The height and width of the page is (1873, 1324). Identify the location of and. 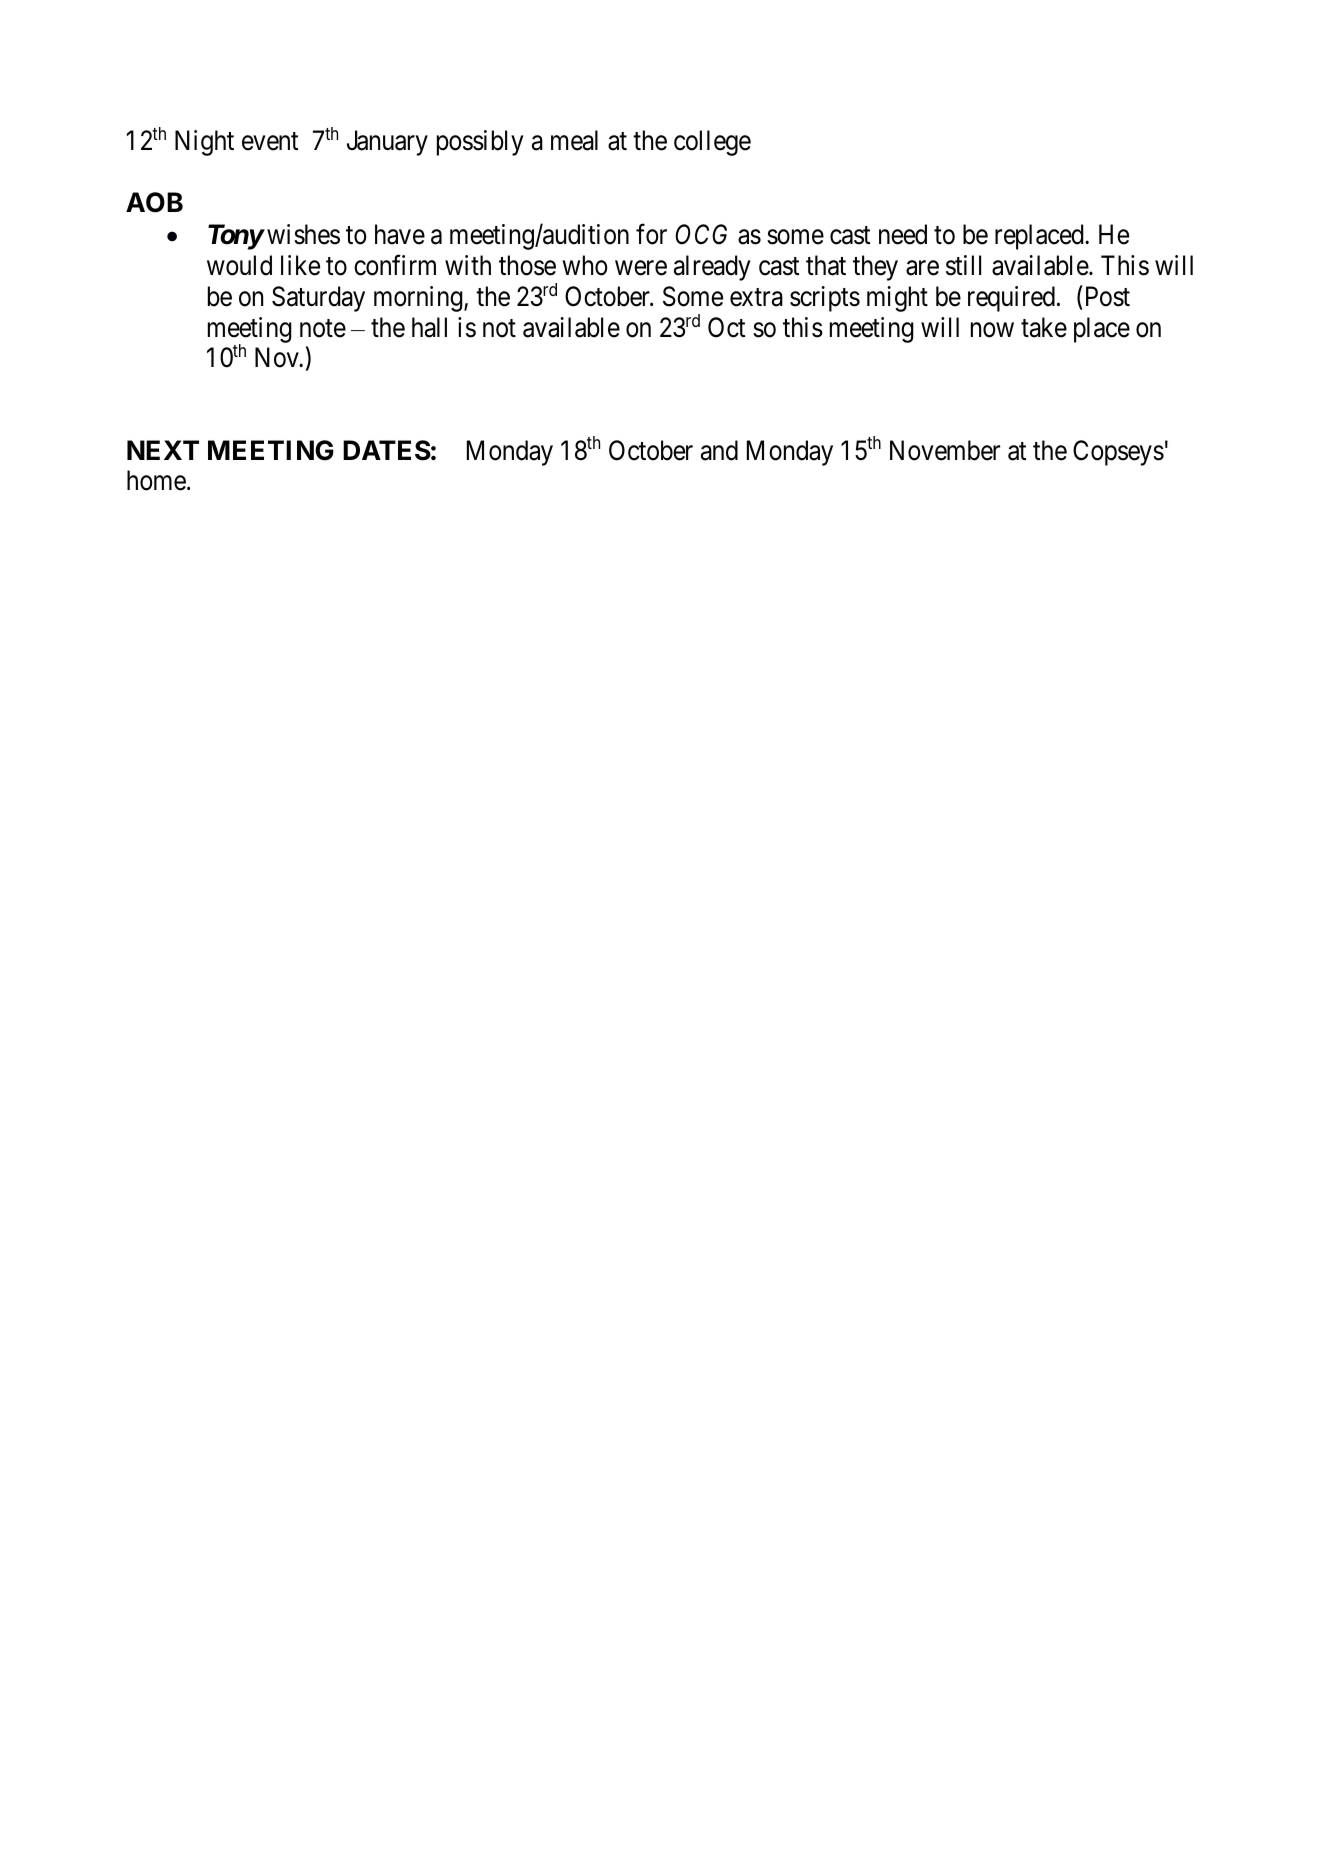
(719, 450).
